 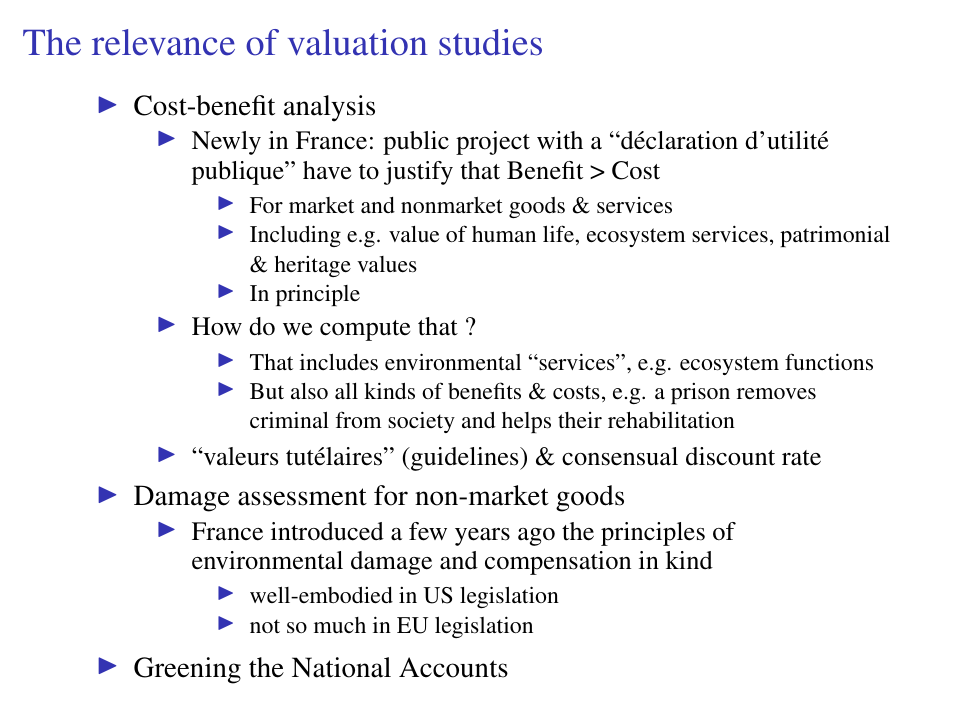 I want to click on relevance, so click(x=163, y=42).
